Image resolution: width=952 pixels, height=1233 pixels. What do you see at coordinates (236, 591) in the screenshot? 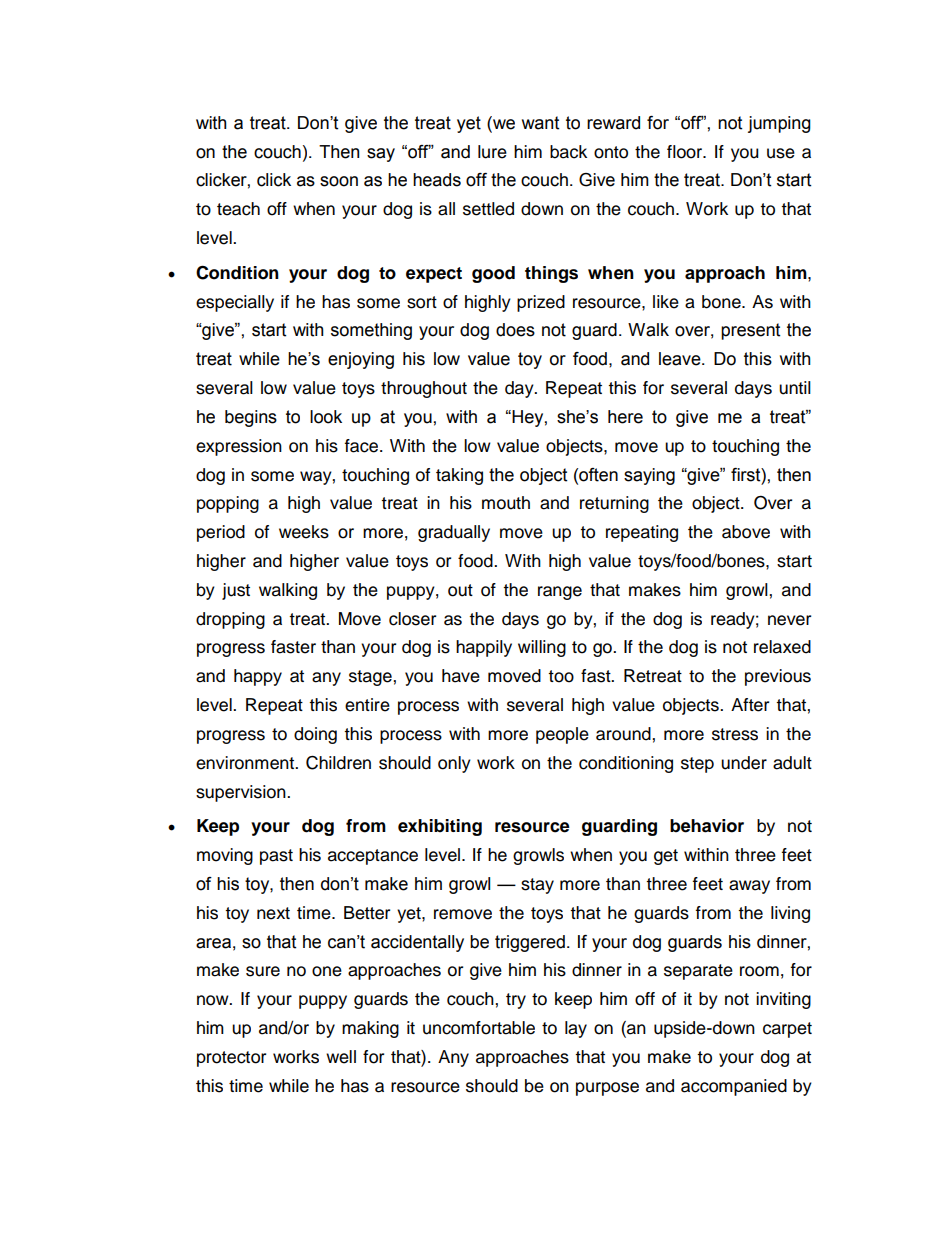
I see `just` at bounding box center [236, 591].
